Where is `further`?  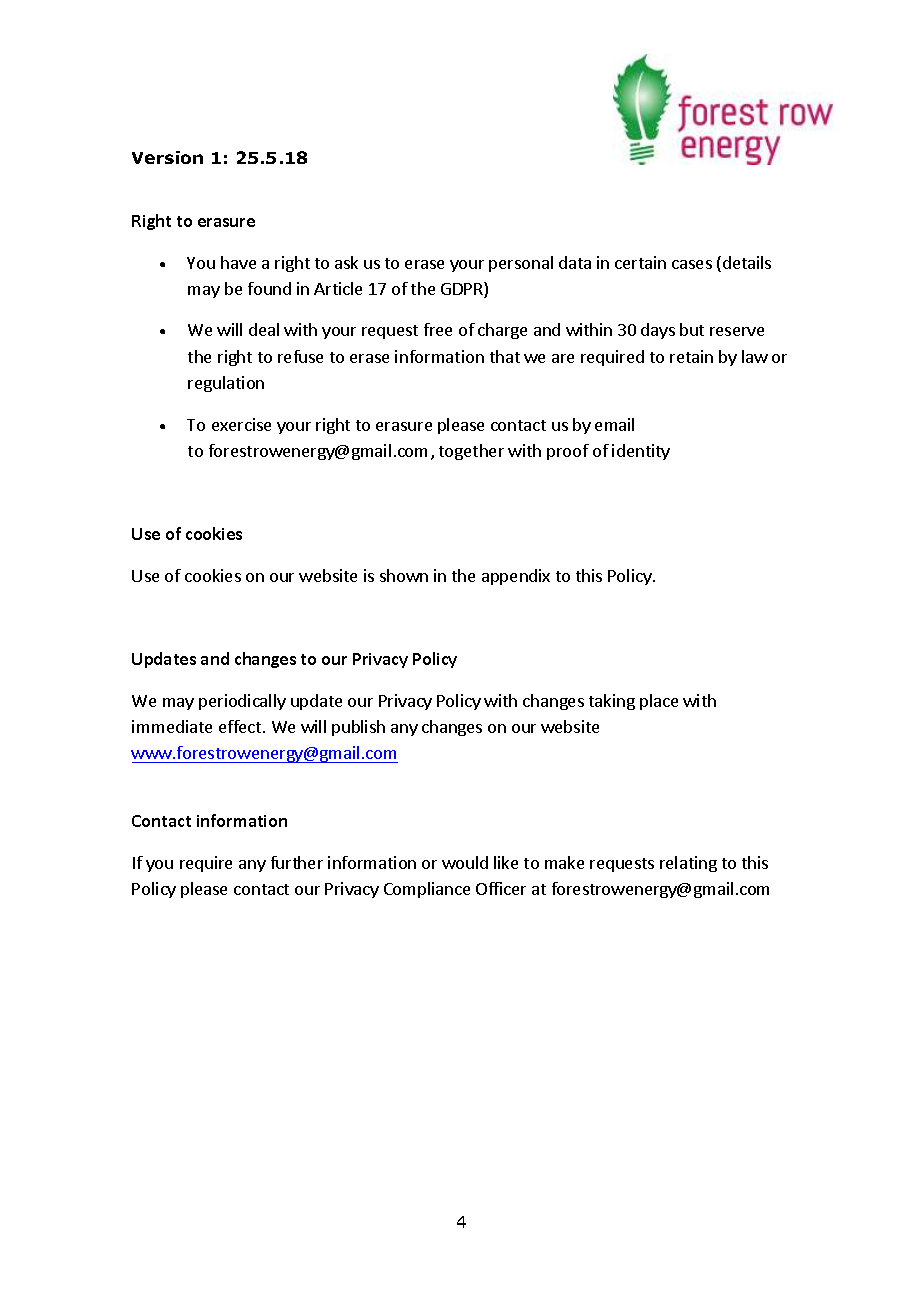
further is located at coordinates (297, 862).
